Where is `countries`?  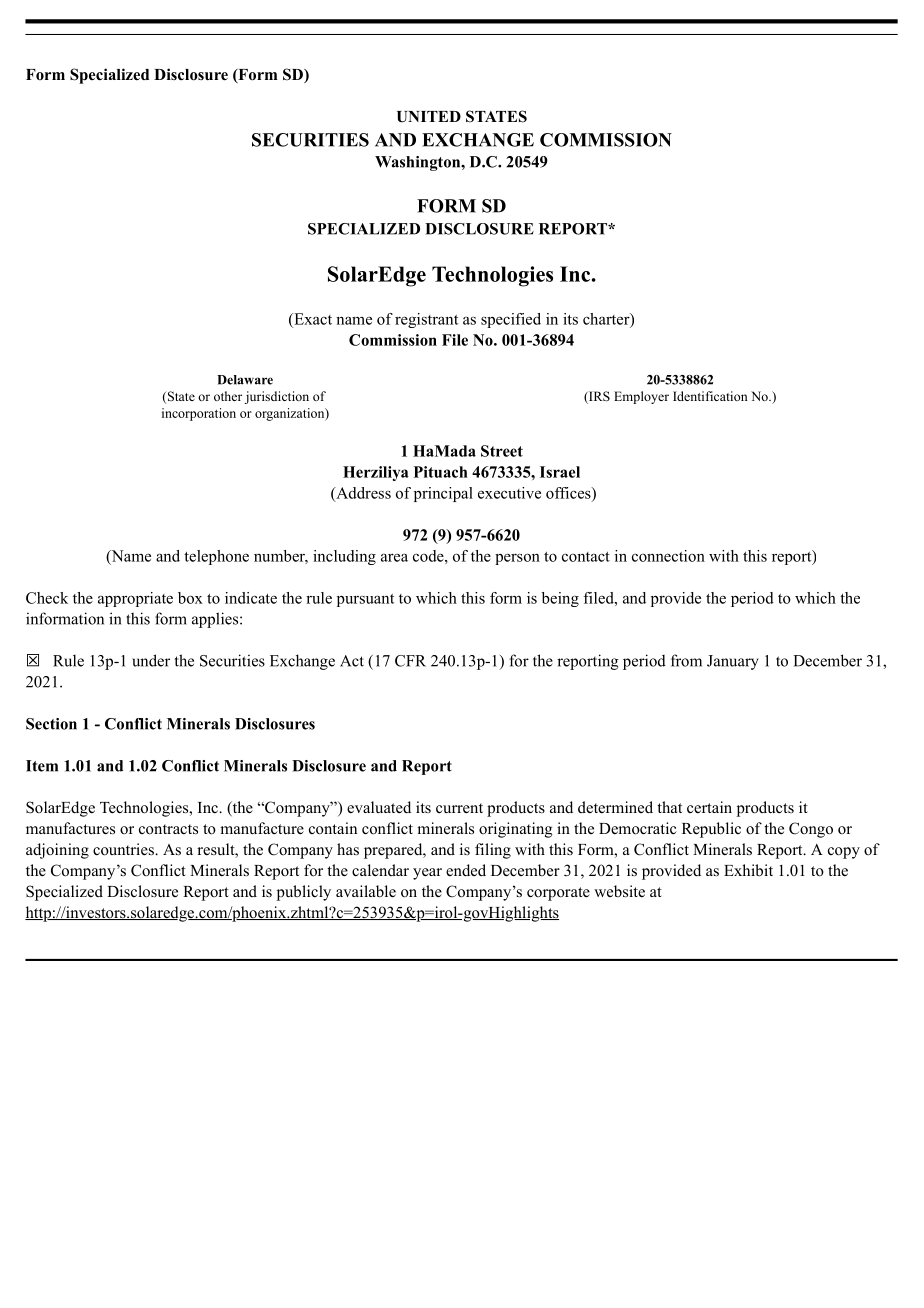 countries is located at coordinates (124, 849).
